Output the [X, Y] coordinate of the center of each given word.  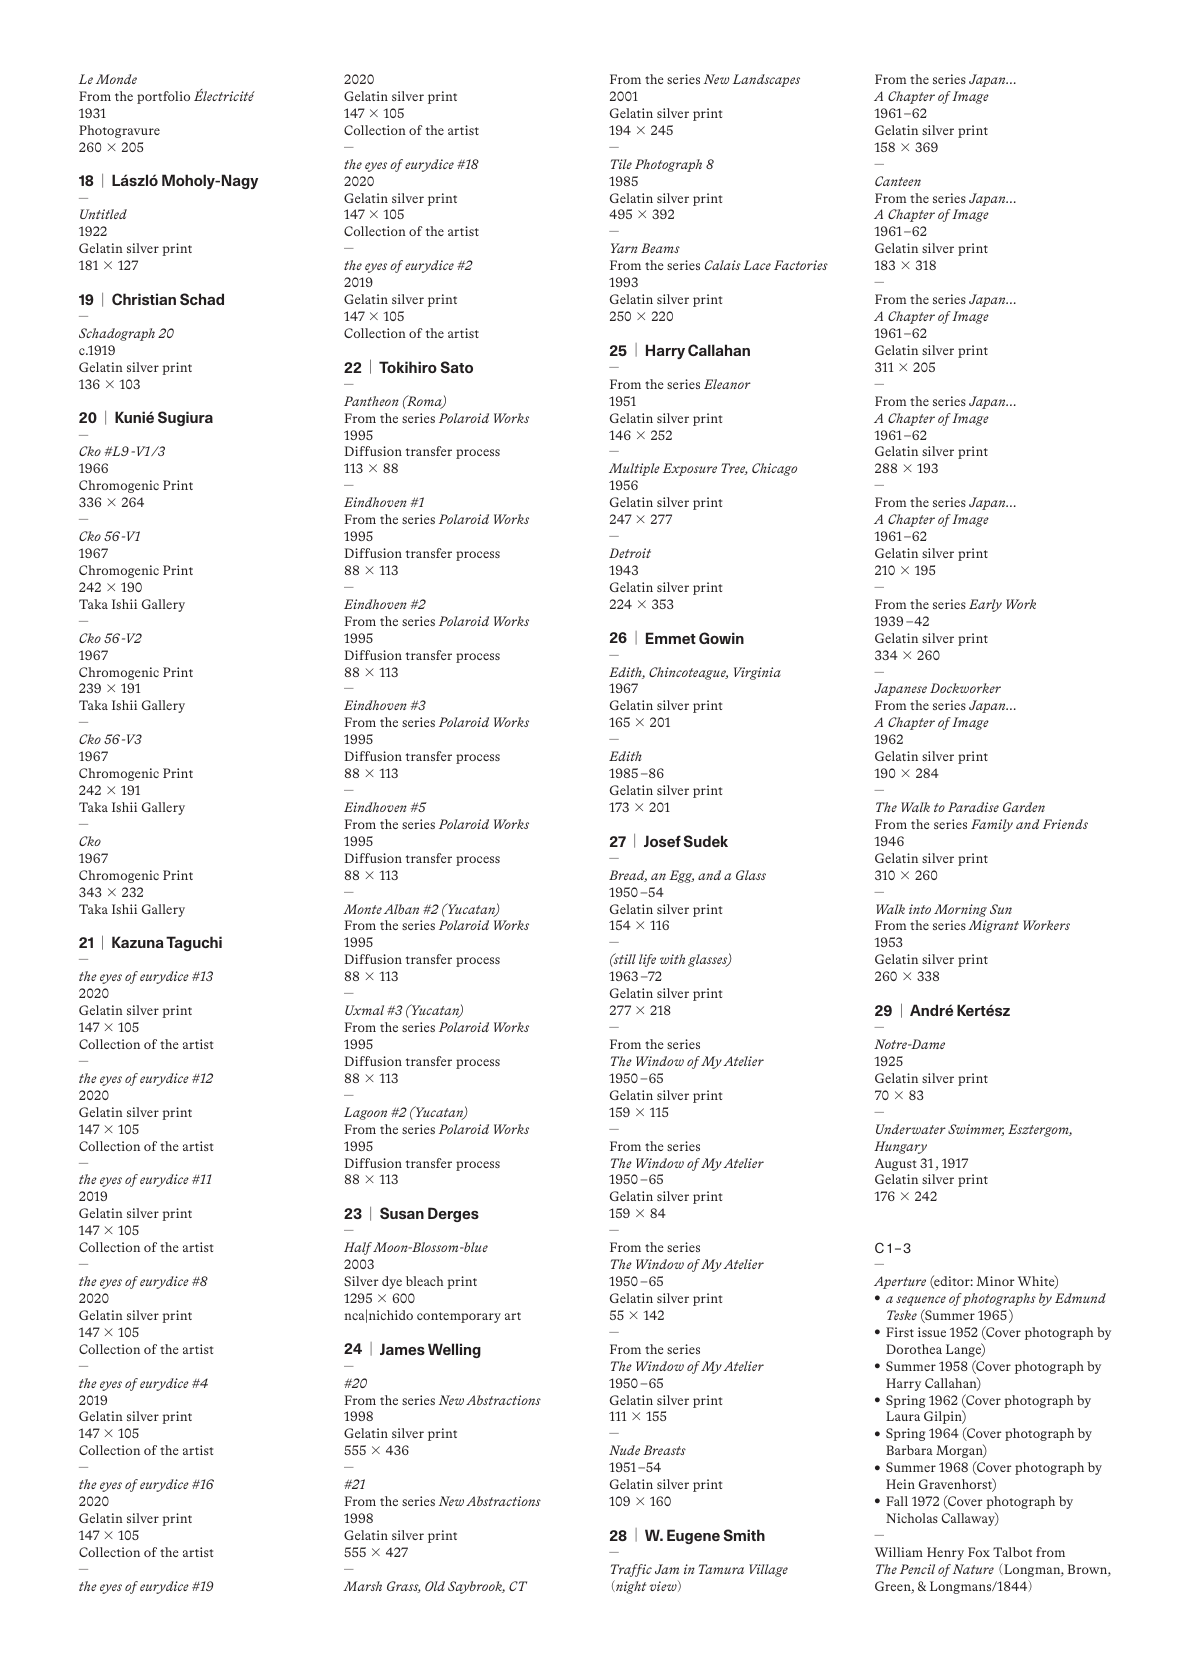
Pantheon [371, 401]
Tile [621, 164]
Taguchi [194, 943]
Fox [979, 1552]
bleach [424, 1281]
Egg [681, 876]
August [895, 1164]
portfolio [163, 97]
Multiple [634, 469]
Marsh [362, 1586]
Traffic [631, 1570]
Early [985, 605]
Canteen [898, 181]
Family [992, 825]
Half [358, 1248]
